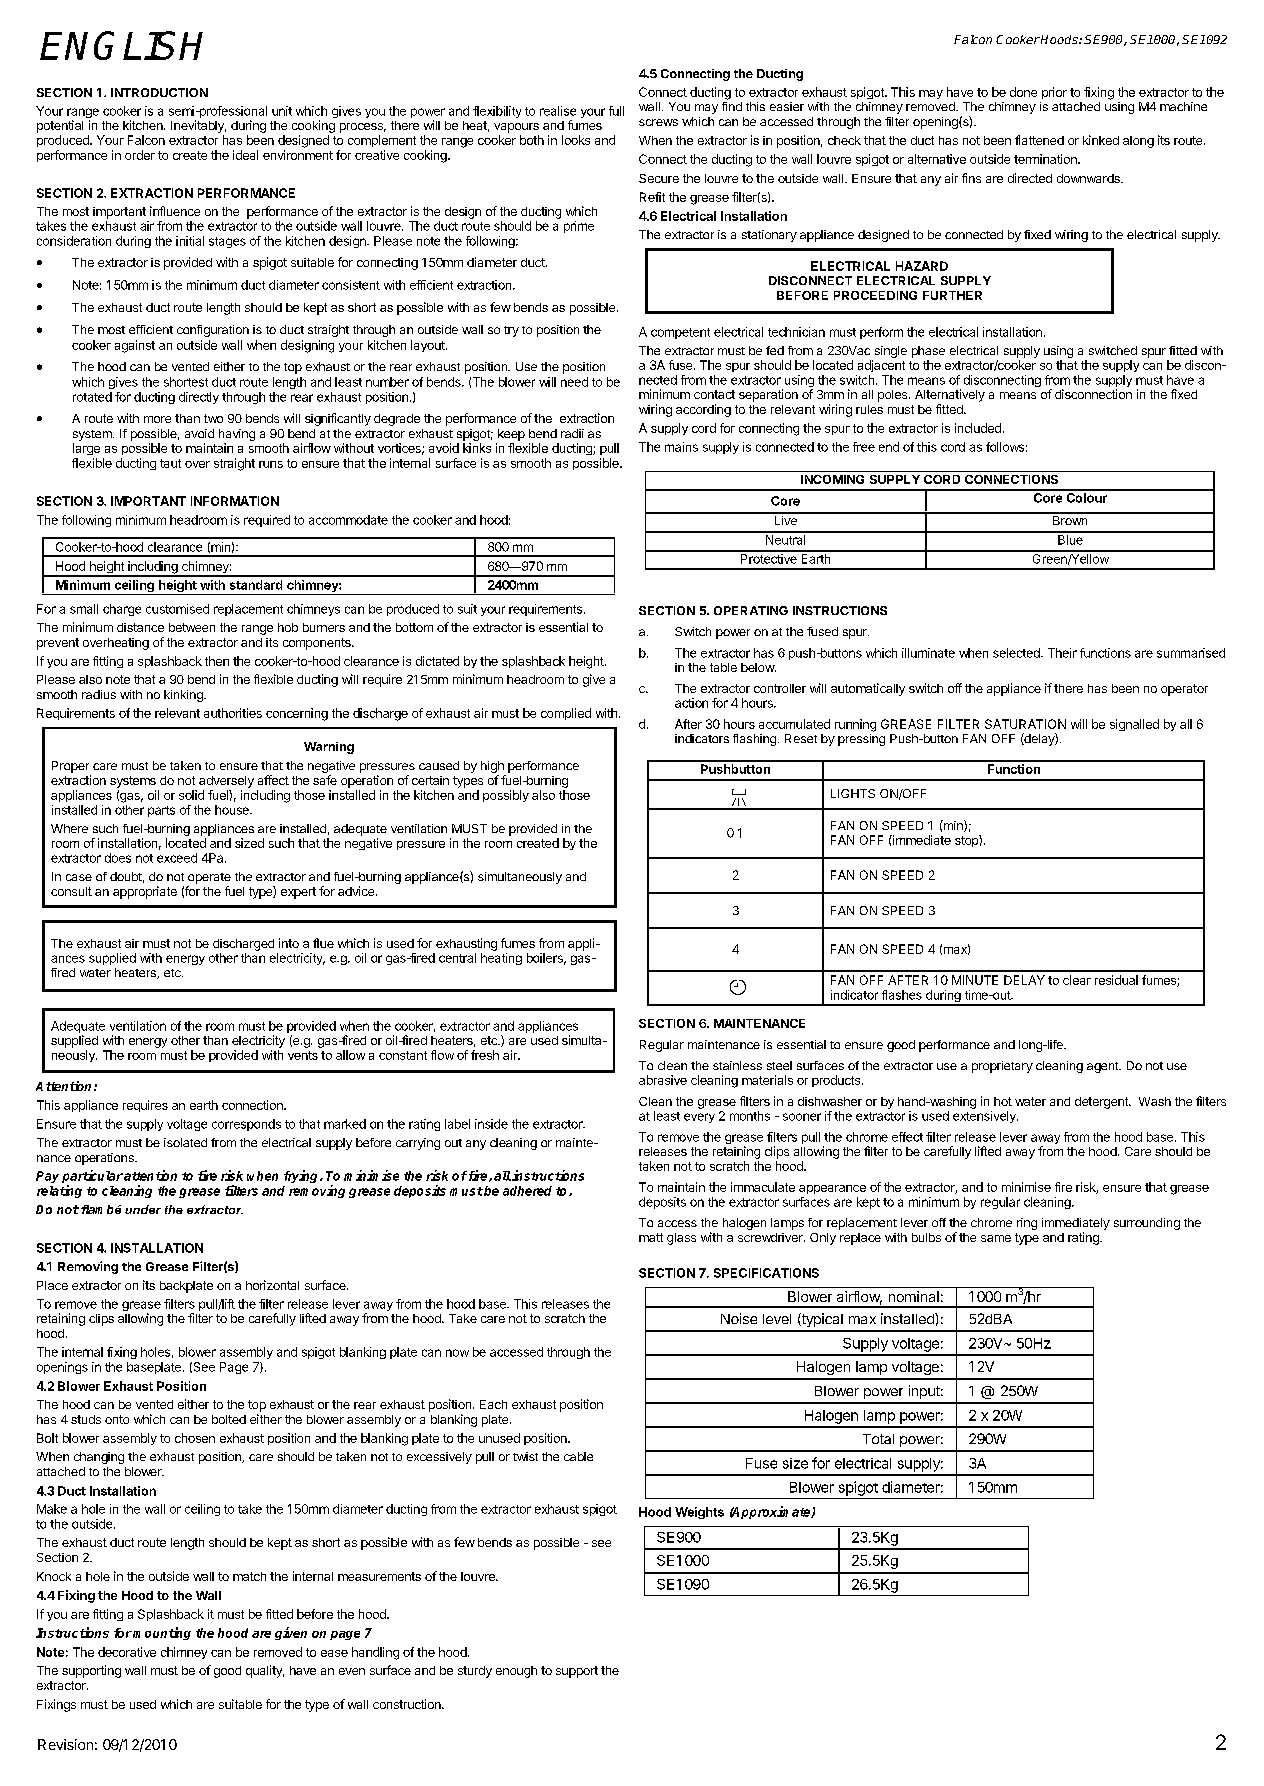  What do you see at coordinates (658, 122) in the document?
I see `screws` at bounding box center [658, 122].
